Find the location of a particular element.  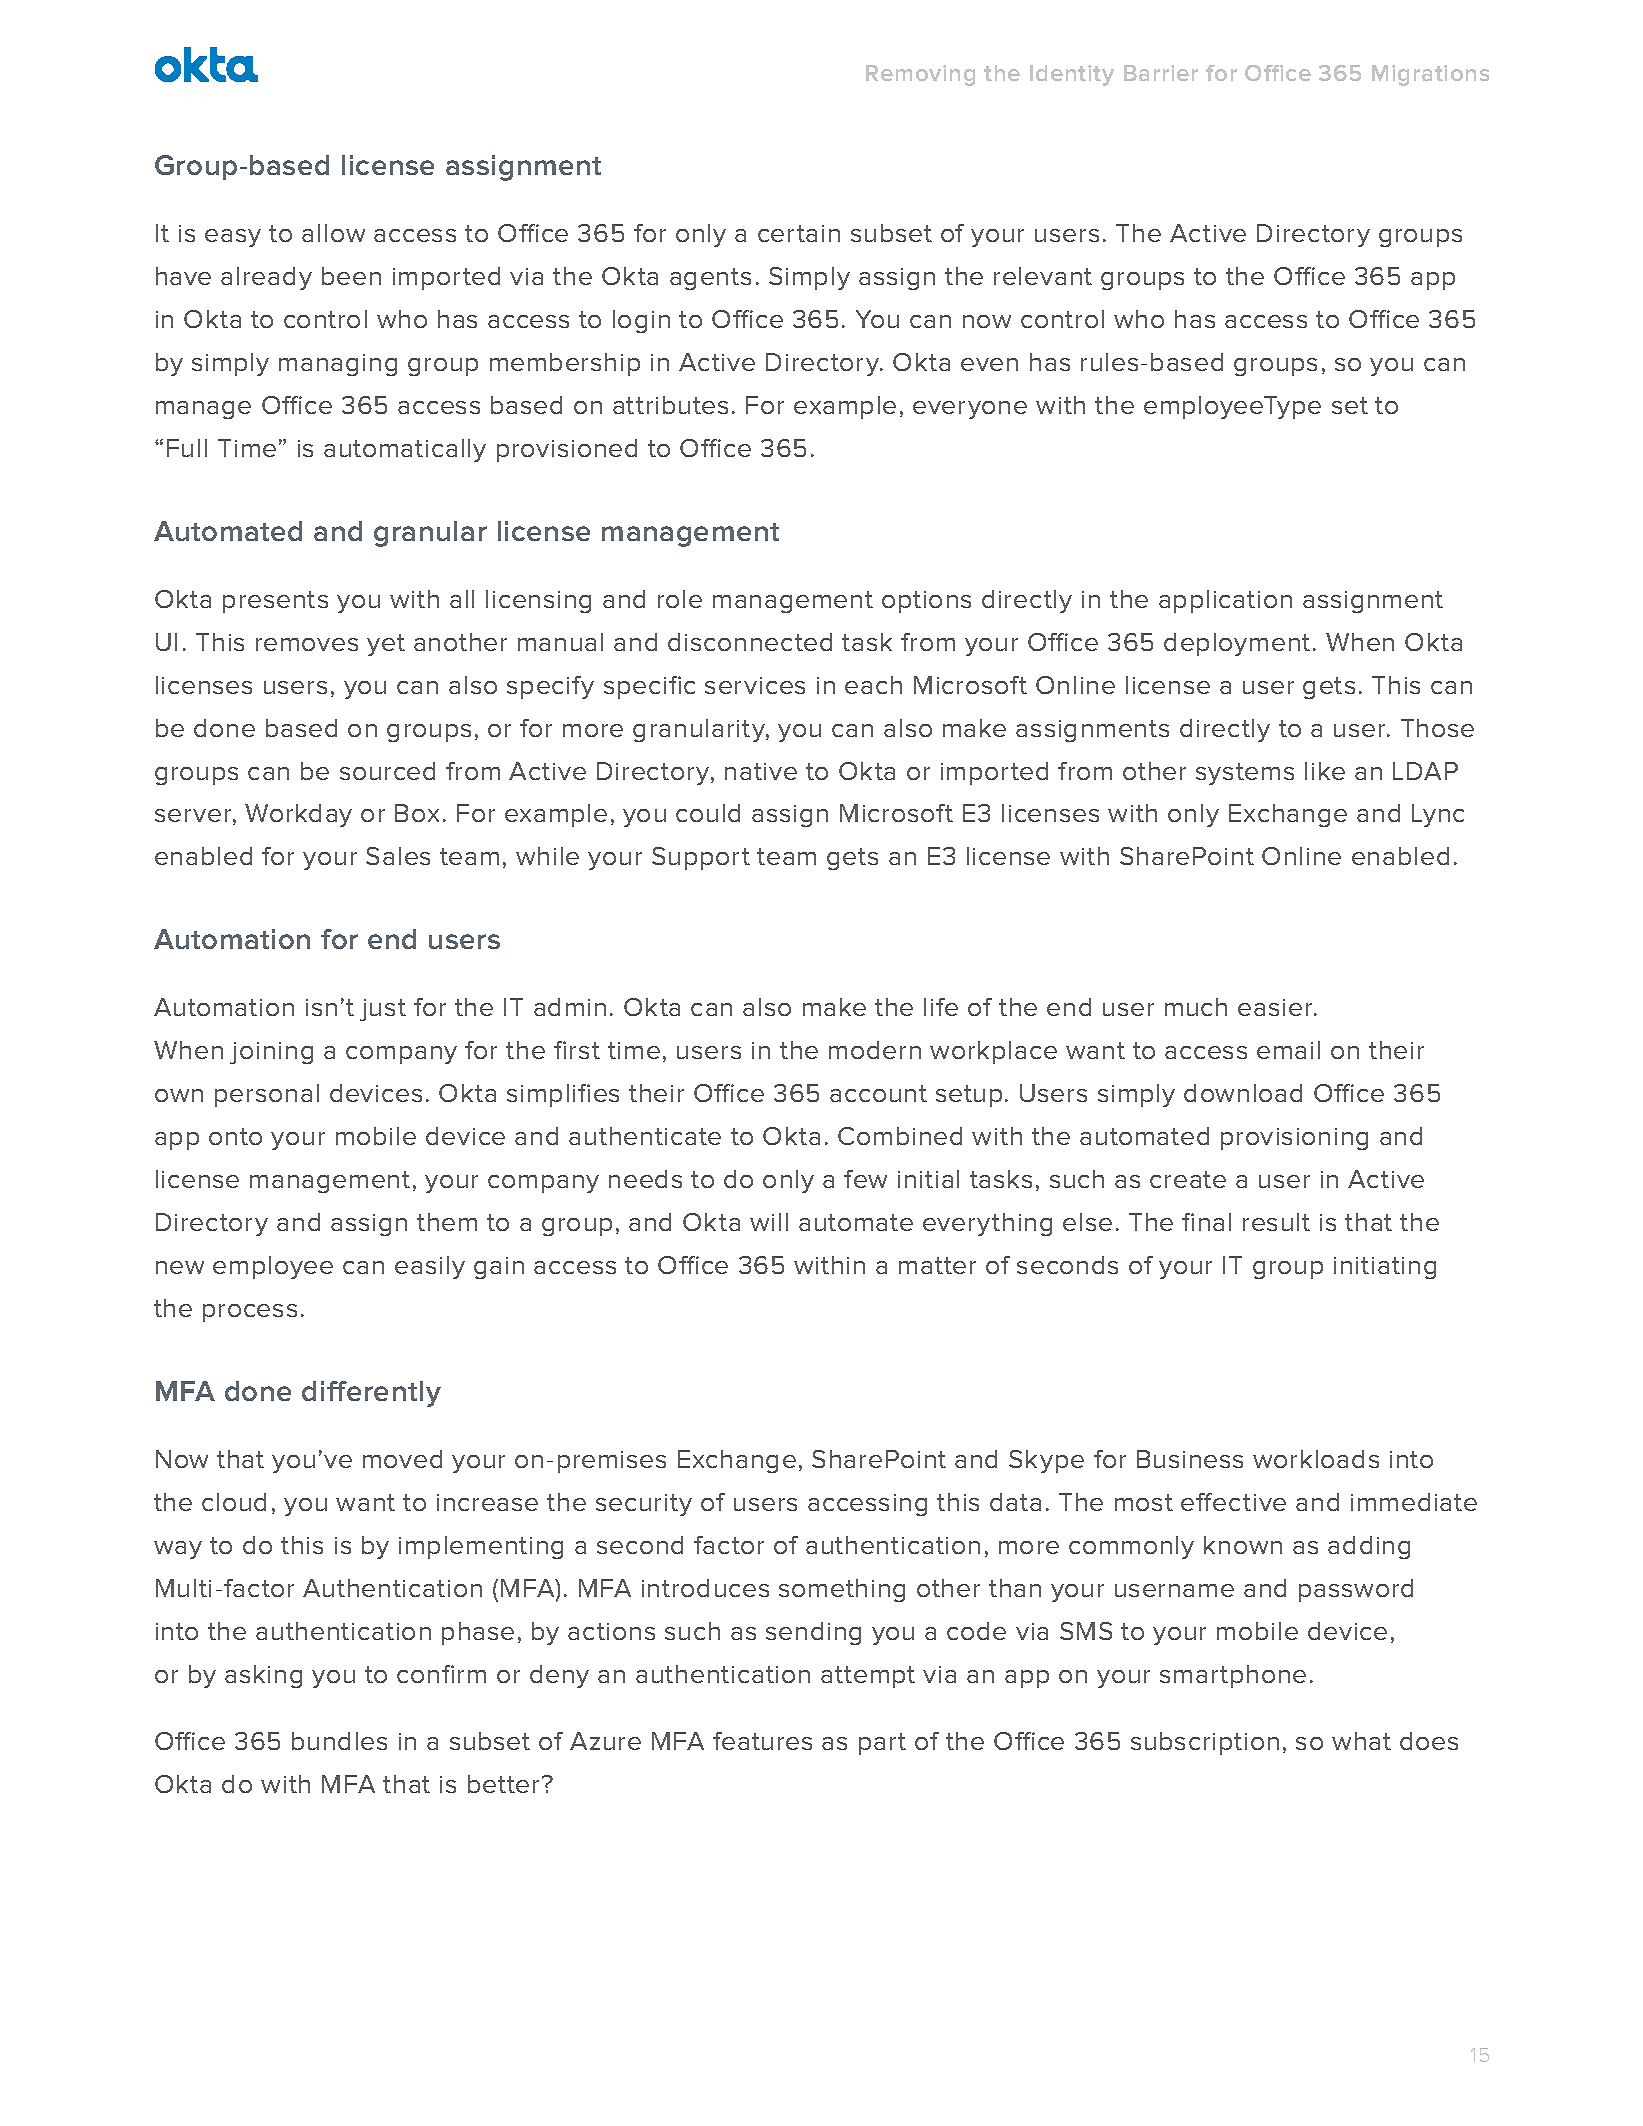

bundles is located at coordinates (339, 1741).
